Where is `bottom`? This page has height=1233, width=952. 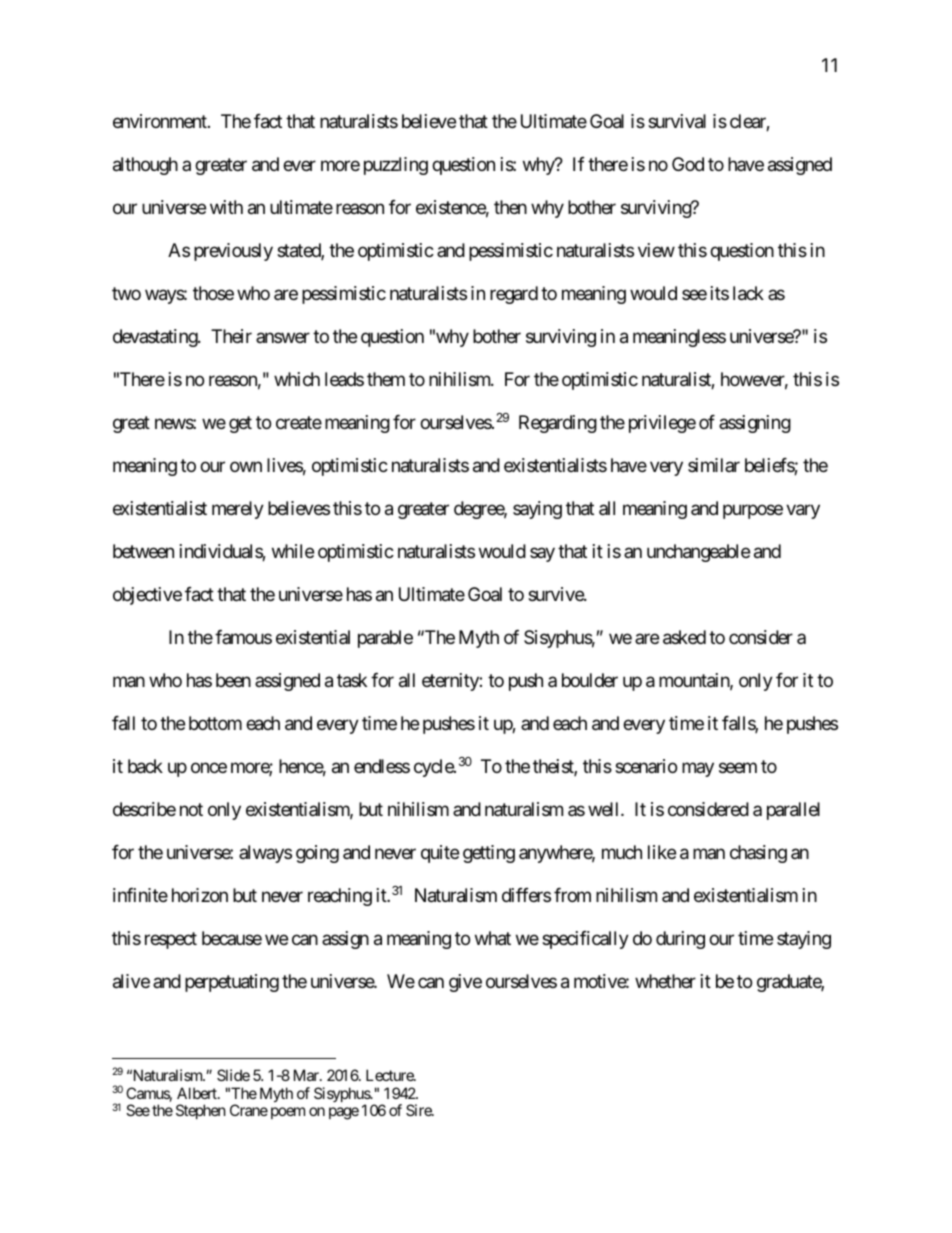 bottom is located at coordinates (215, 723).
